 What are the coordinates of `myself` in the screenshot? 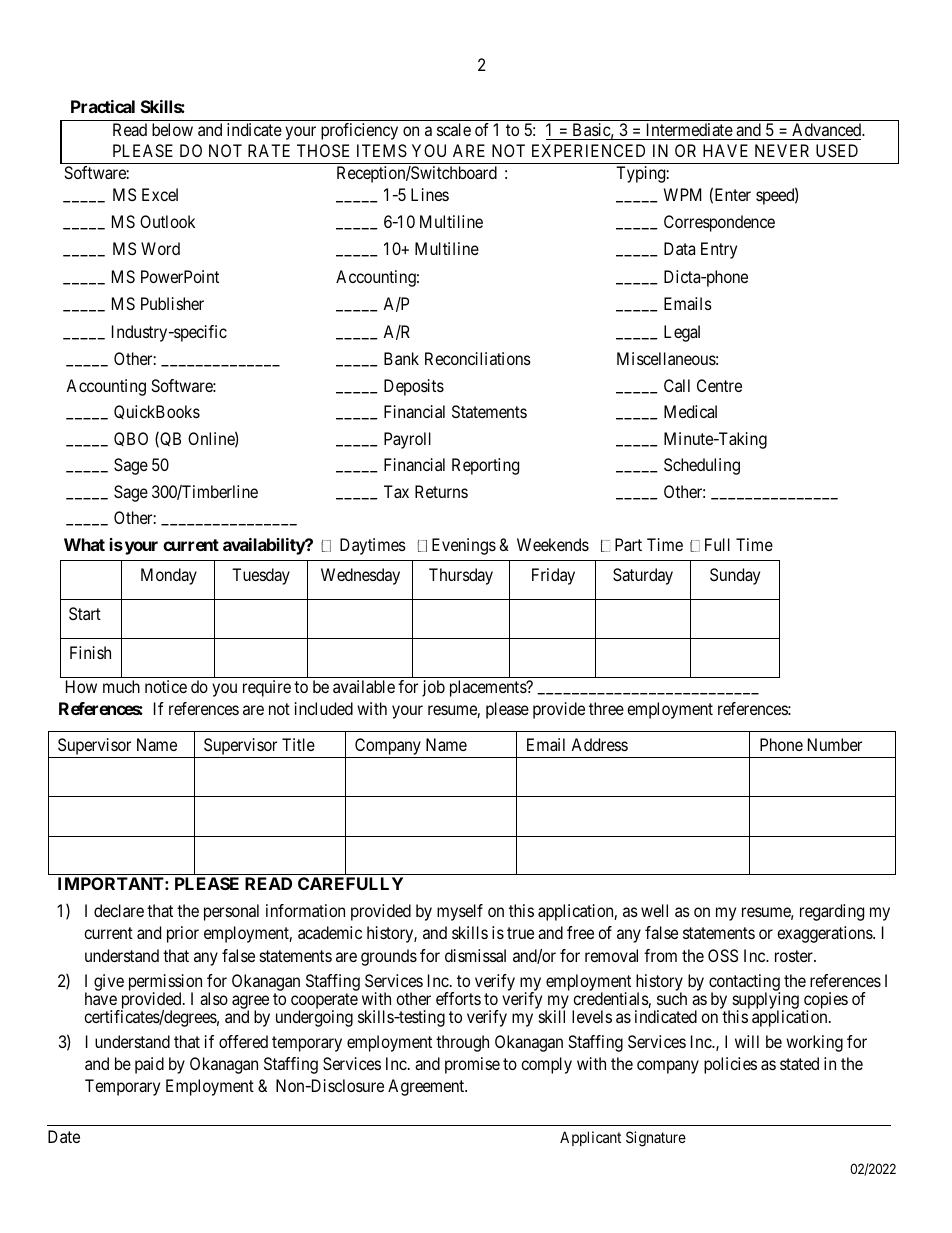 It's located at (460, 912).
